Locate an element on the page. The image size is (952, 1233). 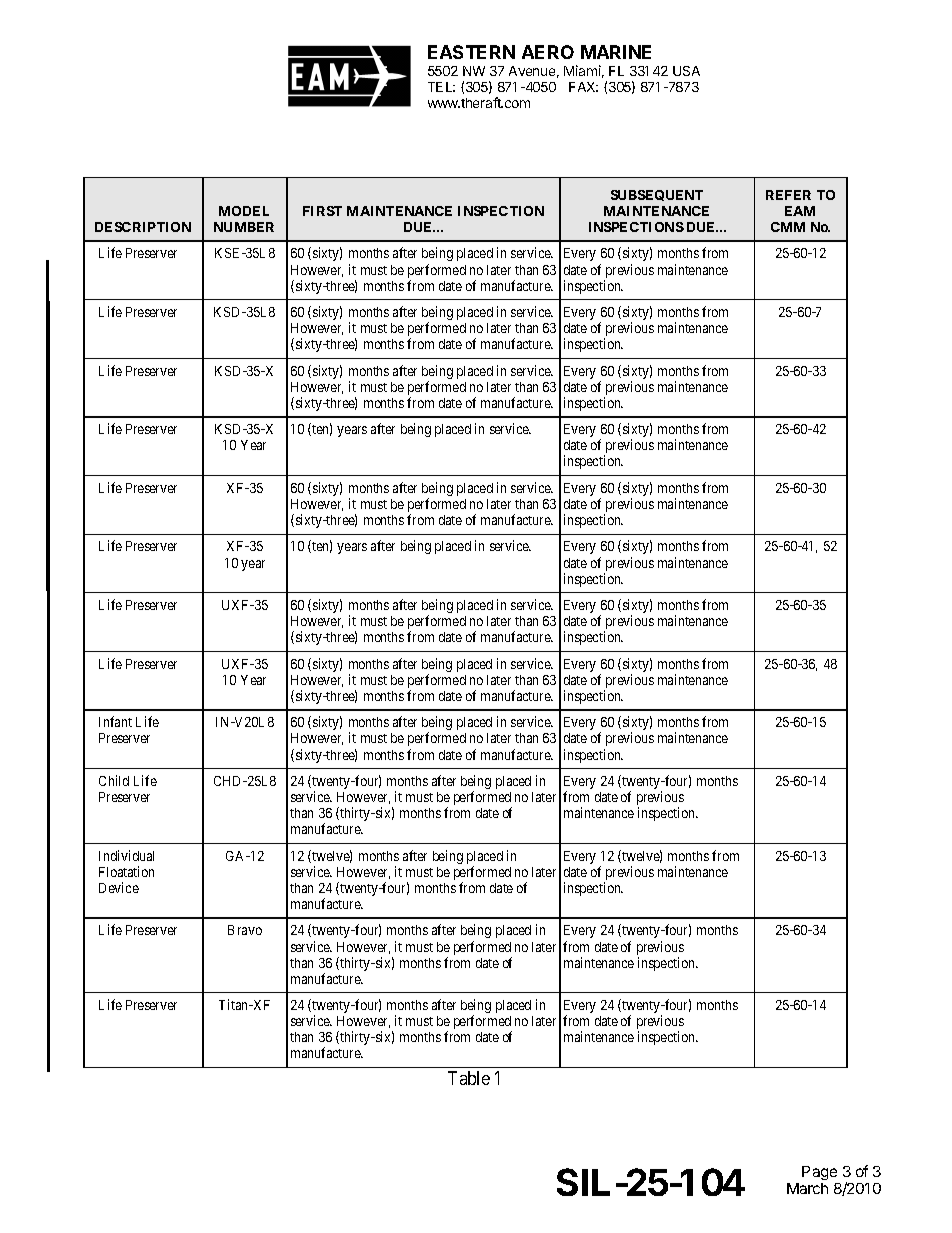
Page is located at coordinates (819, 1173).
